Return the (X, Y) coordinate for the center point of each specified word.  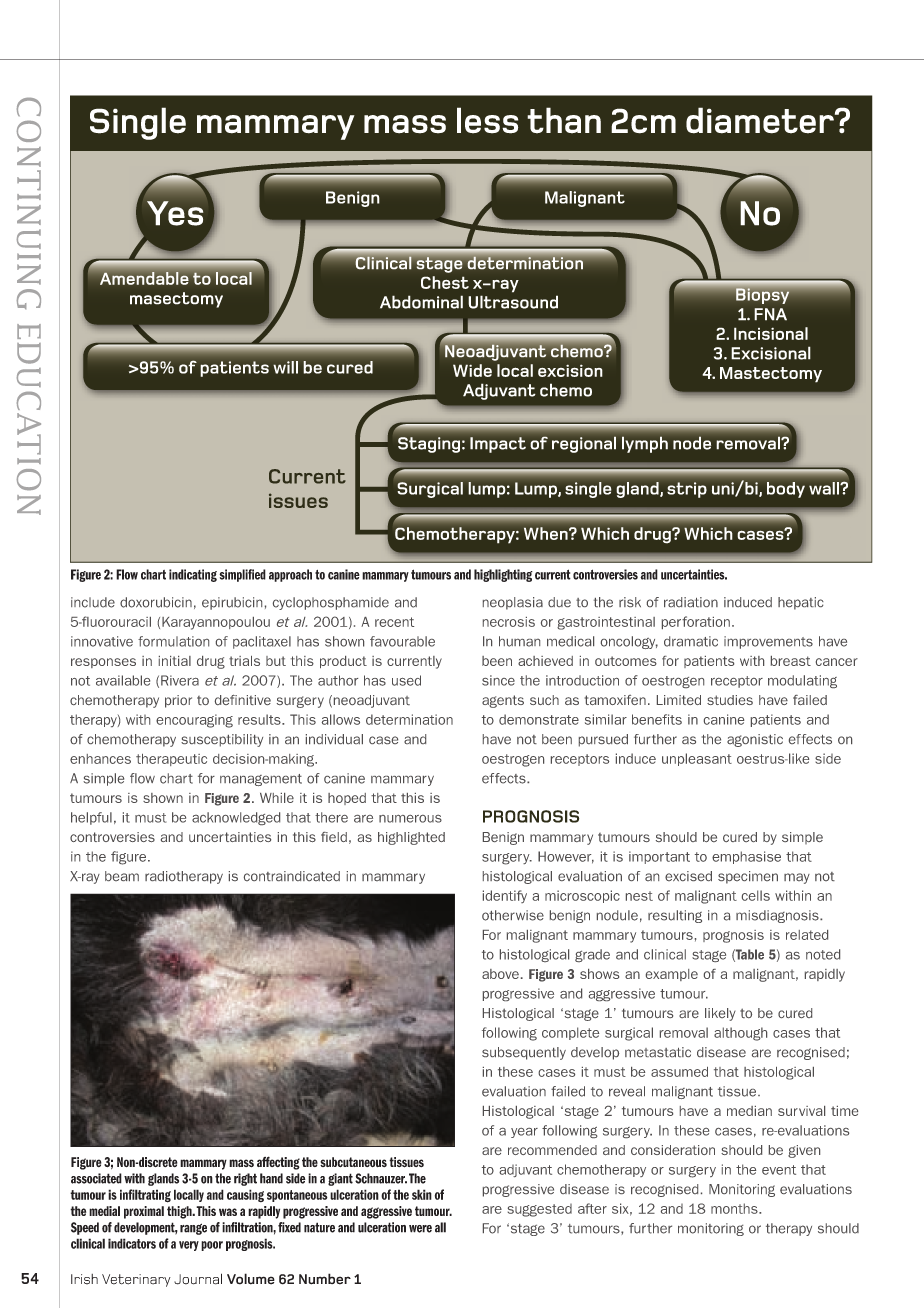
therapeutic (171, 760)
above (500, 974)
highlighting (503, 575)
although (740, 1034)
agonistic (755, 740)
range (193, 1229)
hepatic (801, 603)
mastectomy (771, 375)
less (487, 120)
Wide (472, 370)
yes (175, 213)
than (564, 120)
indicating (193, 575)
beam (122, 876)
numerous (410, 819)
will (285, 367)
